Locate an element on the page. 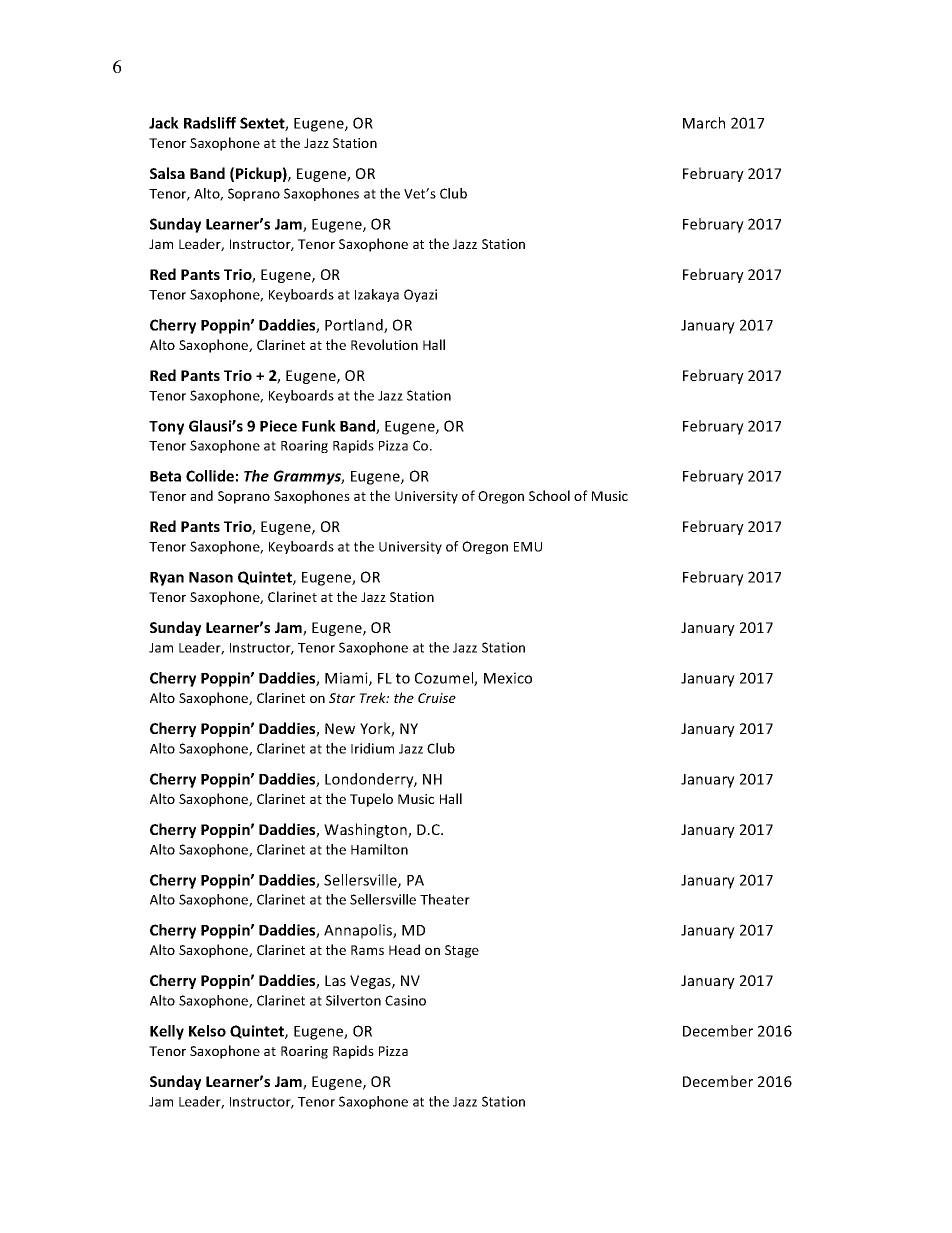 This page has width=952, height=1233. Ryan is located at coordinates (167, 579).
